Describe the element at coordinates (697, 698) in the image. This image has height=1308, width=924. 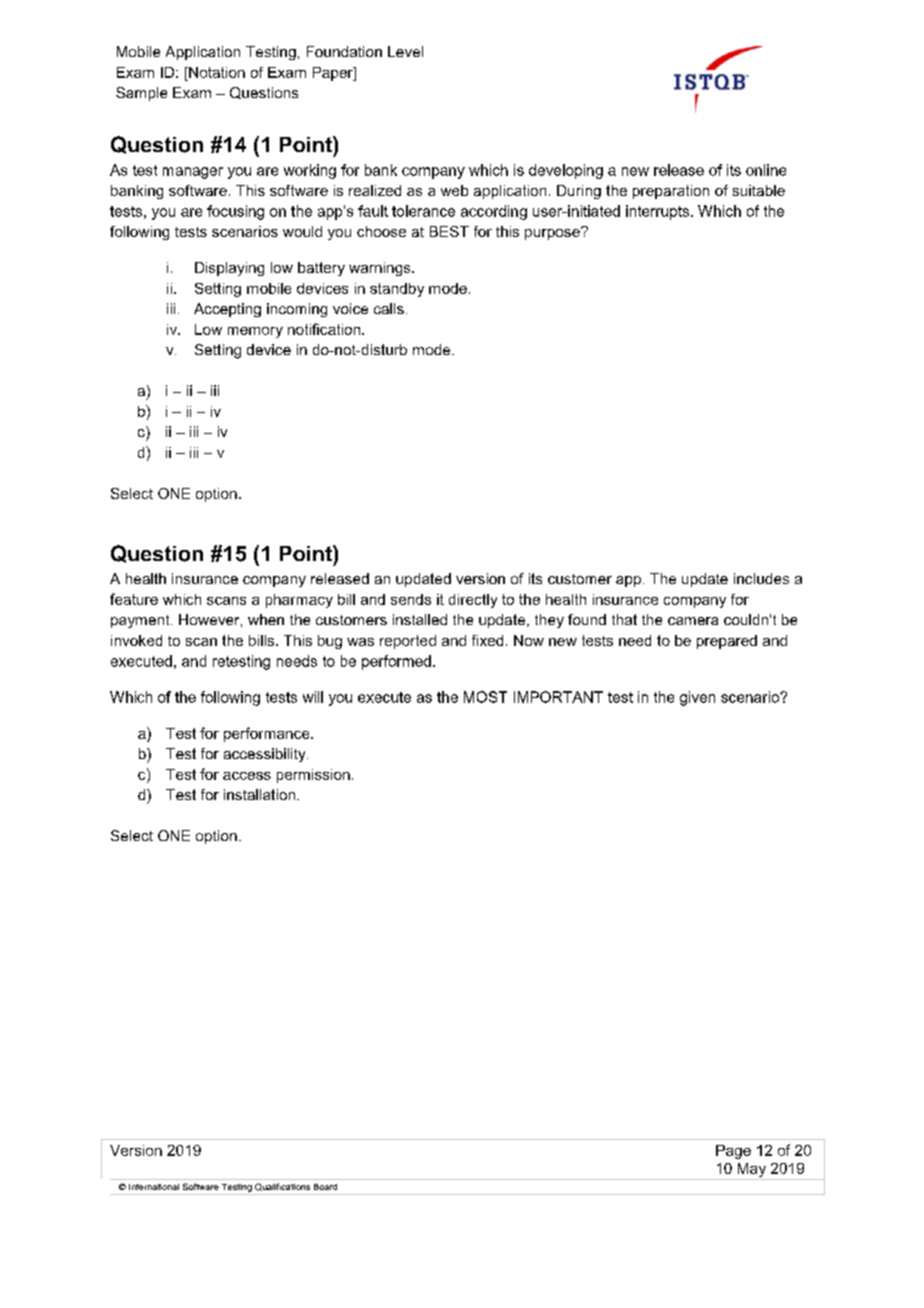
I see `given` at that location.
